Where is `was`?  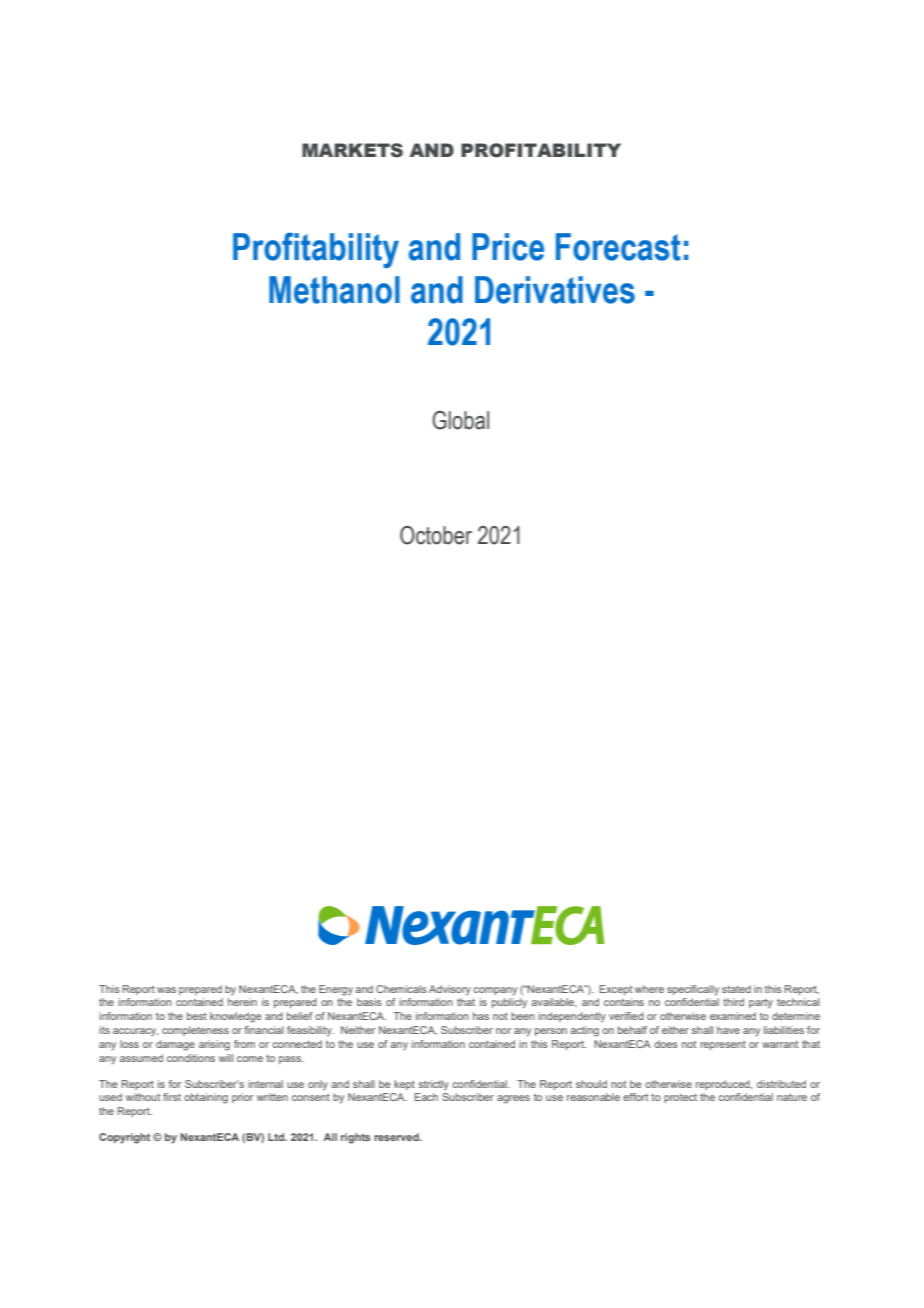 was is located at coordinates (166, 990).
